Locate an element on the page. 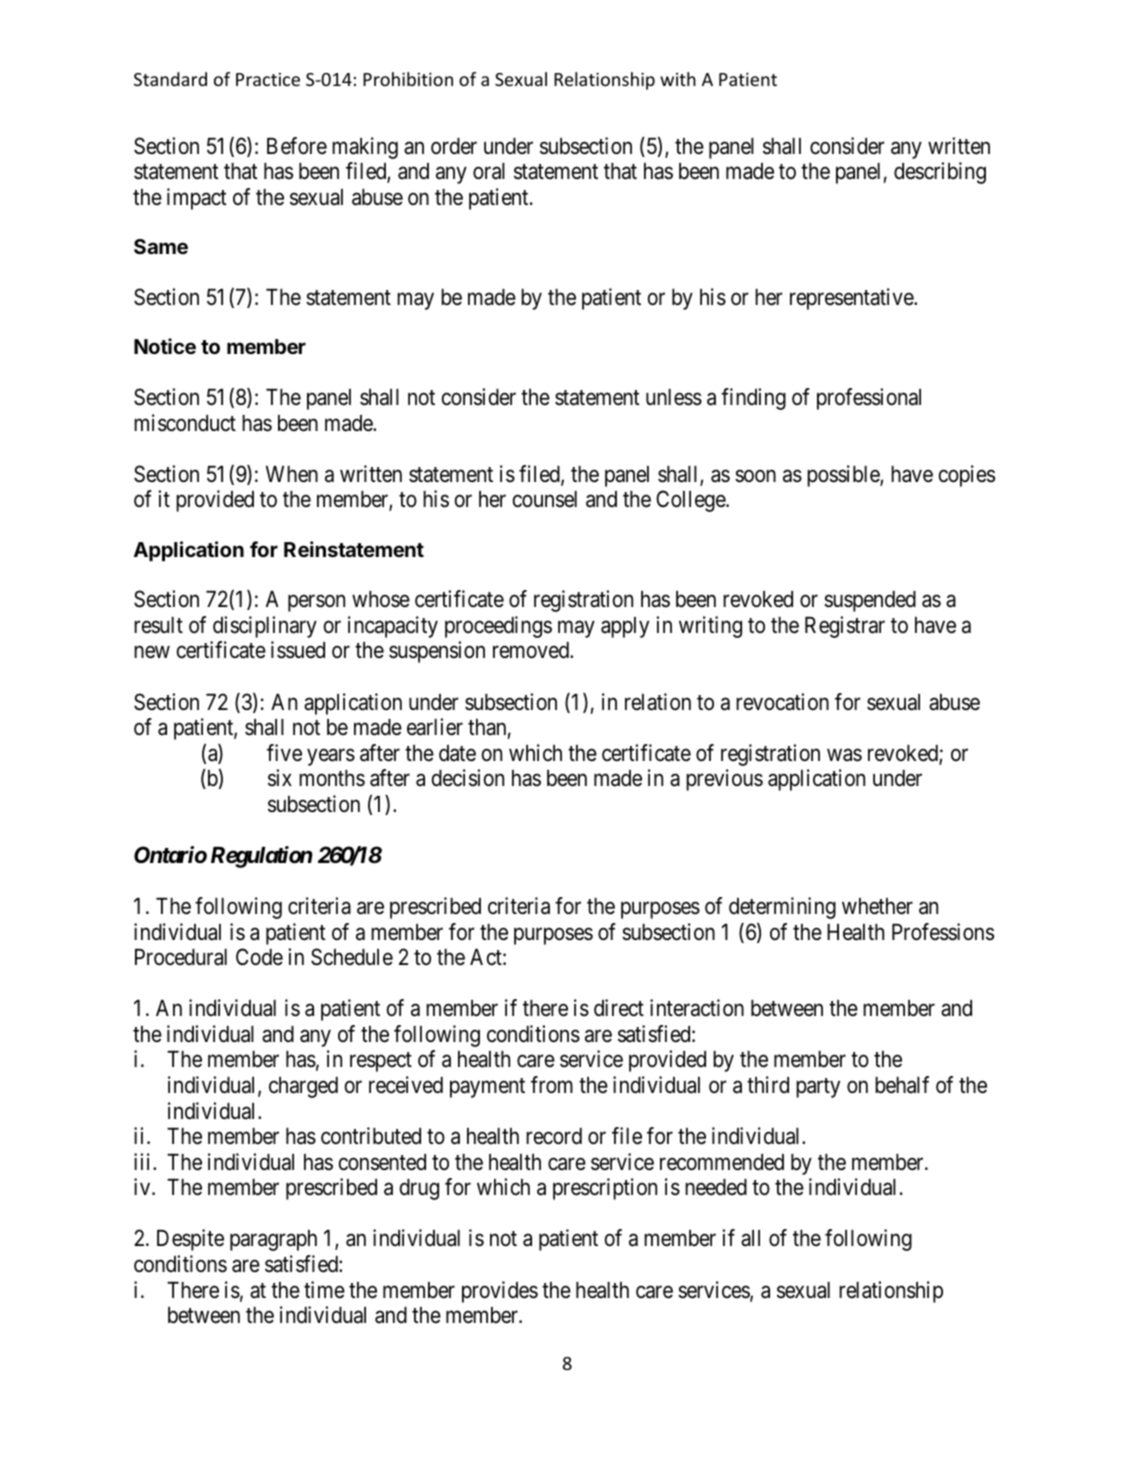 Image resolution: width=1134 pixels, height=1467 pixels. issued is located at coordinates (298, 650).
